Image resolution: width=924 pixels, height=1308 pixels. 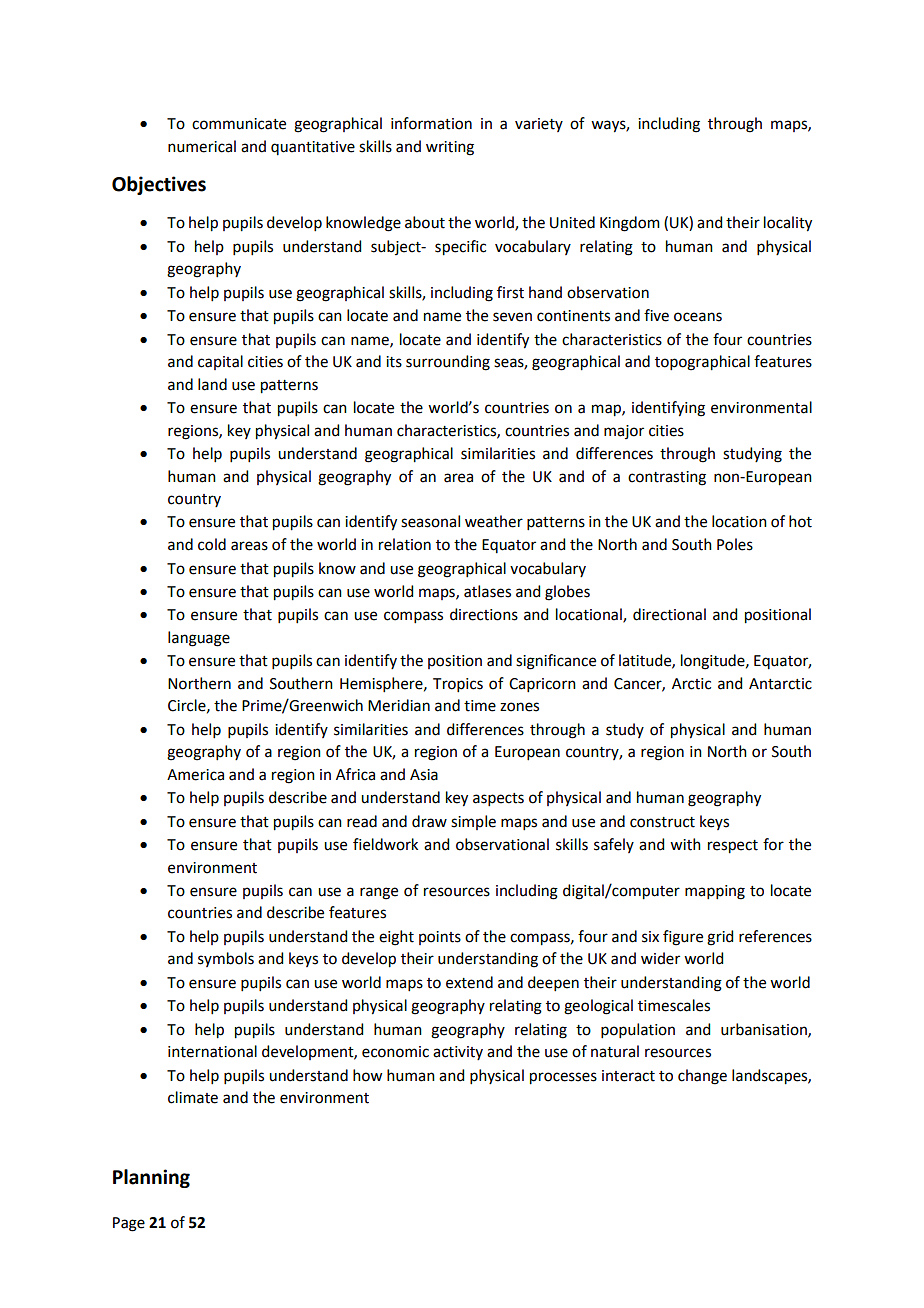 What do you see at coordinates (473, 822) in the screenshot?
I see `simple` at bounding box center [473, 822].
